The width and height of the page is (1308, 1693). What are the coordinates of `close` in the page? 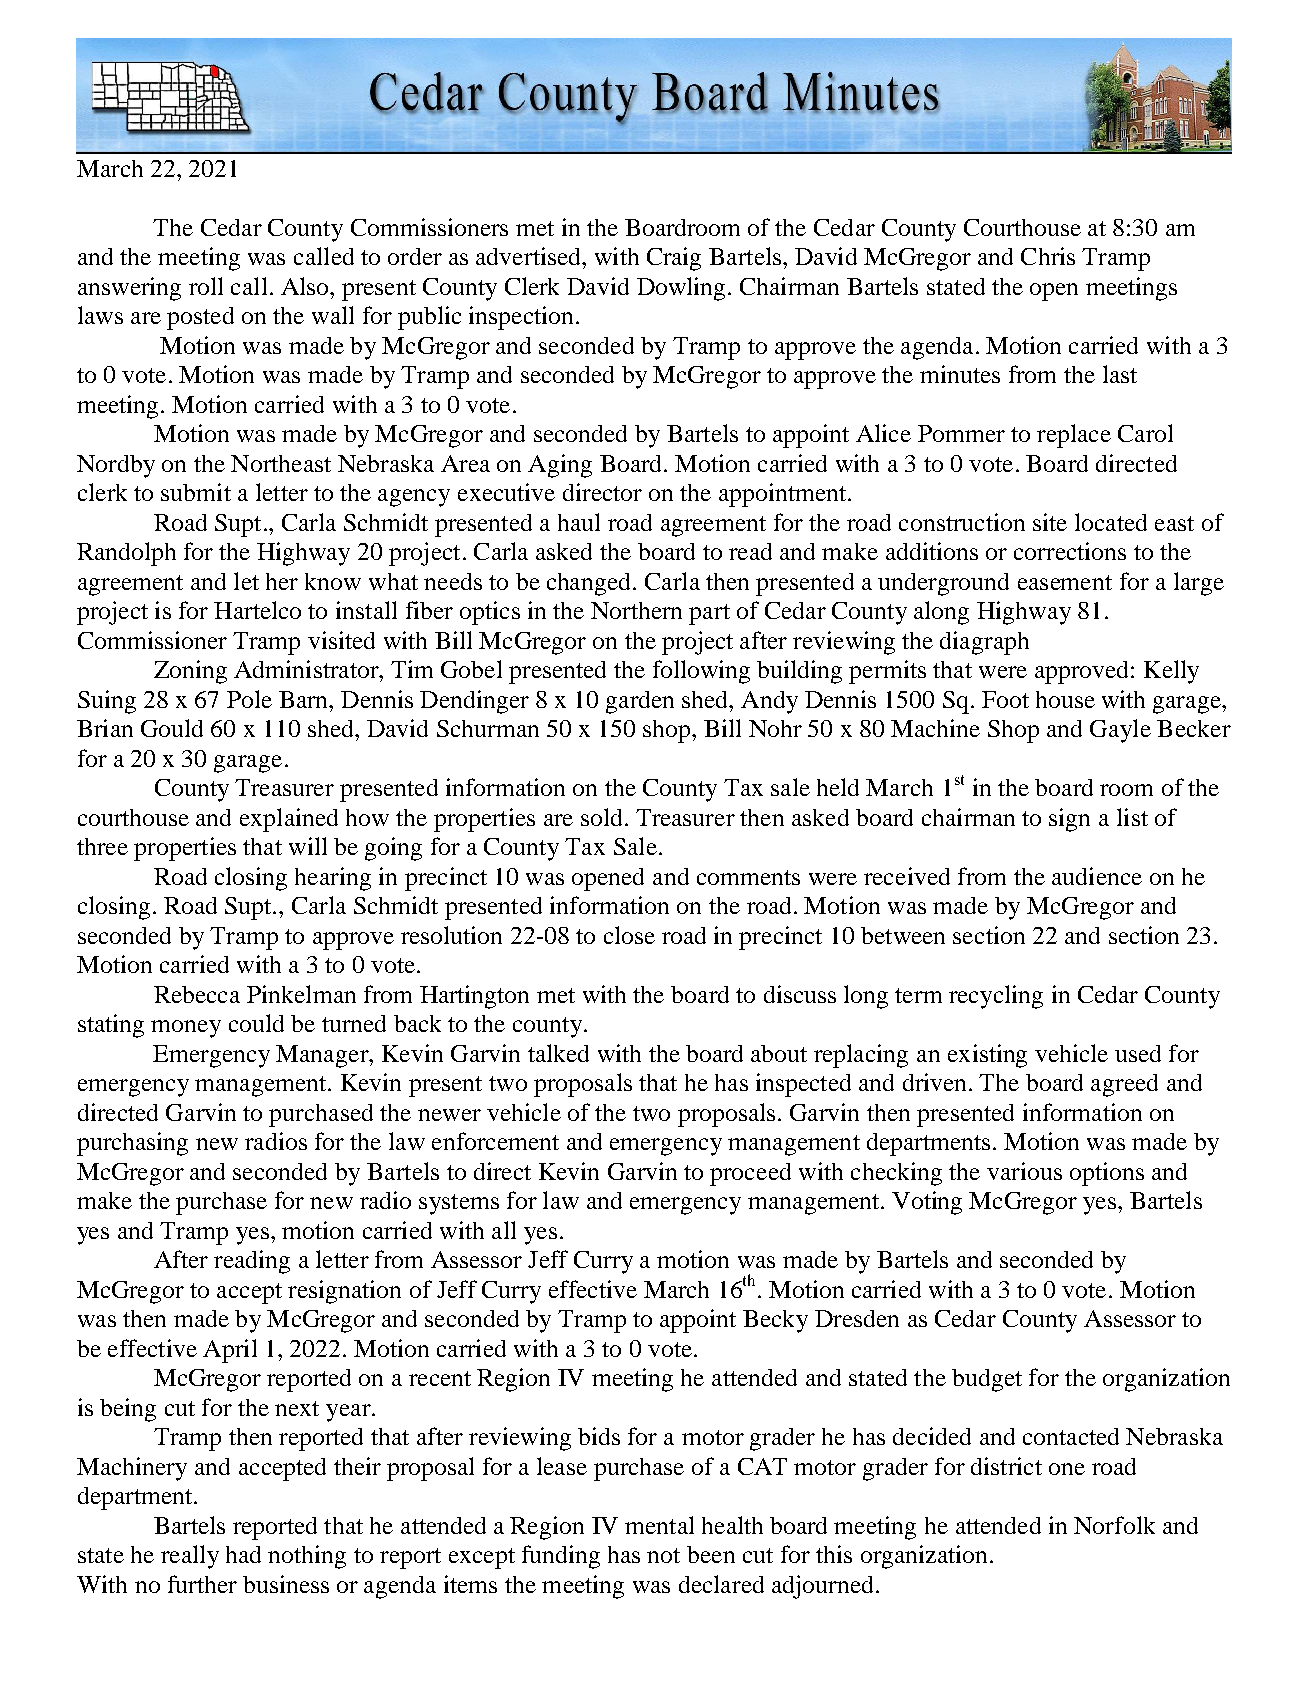 It's located at (629, 935).
